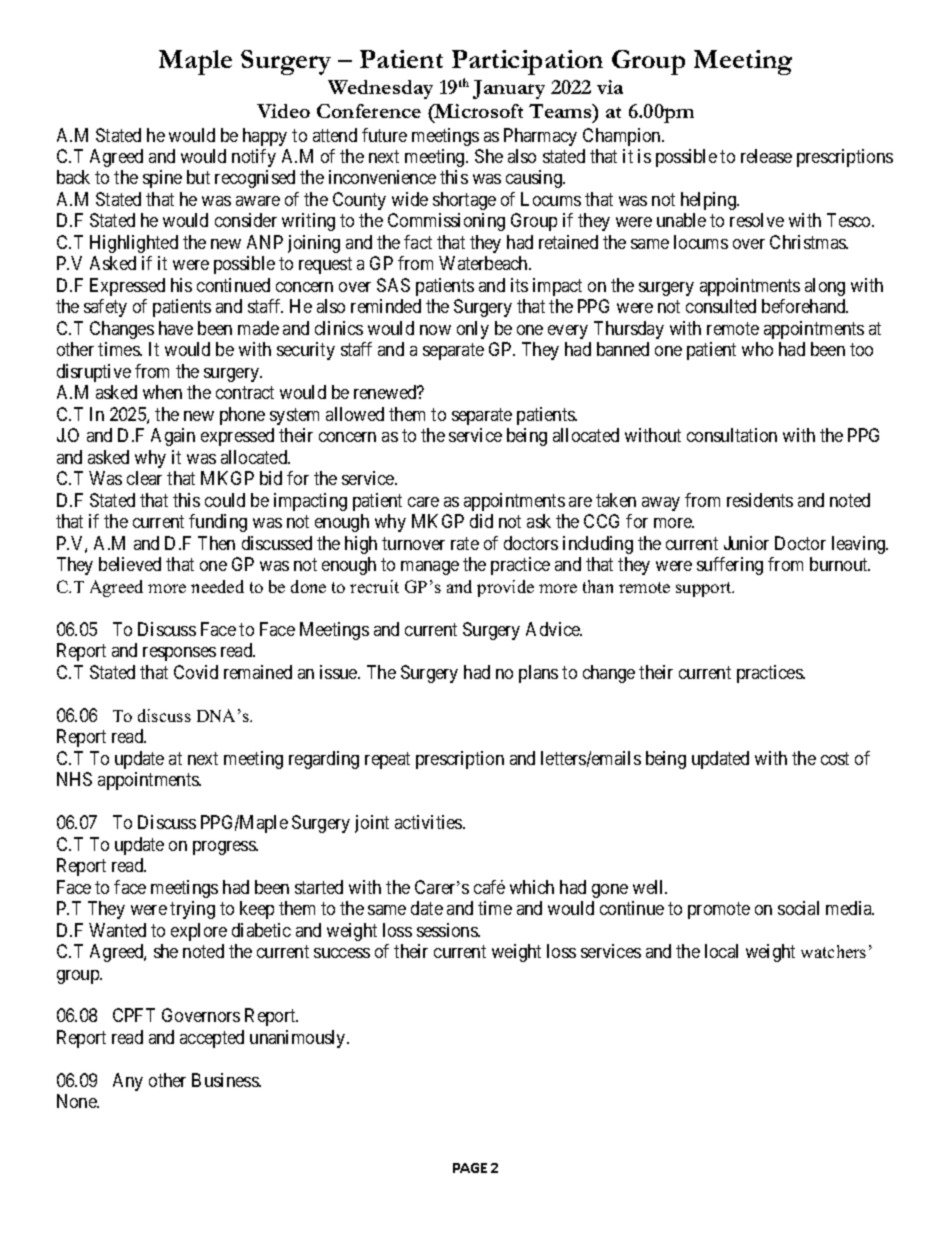 This screenshot has height=1233, width=952. Describe the element at coordinates (532, 887) in the screenshot. I see `which` at that location.
